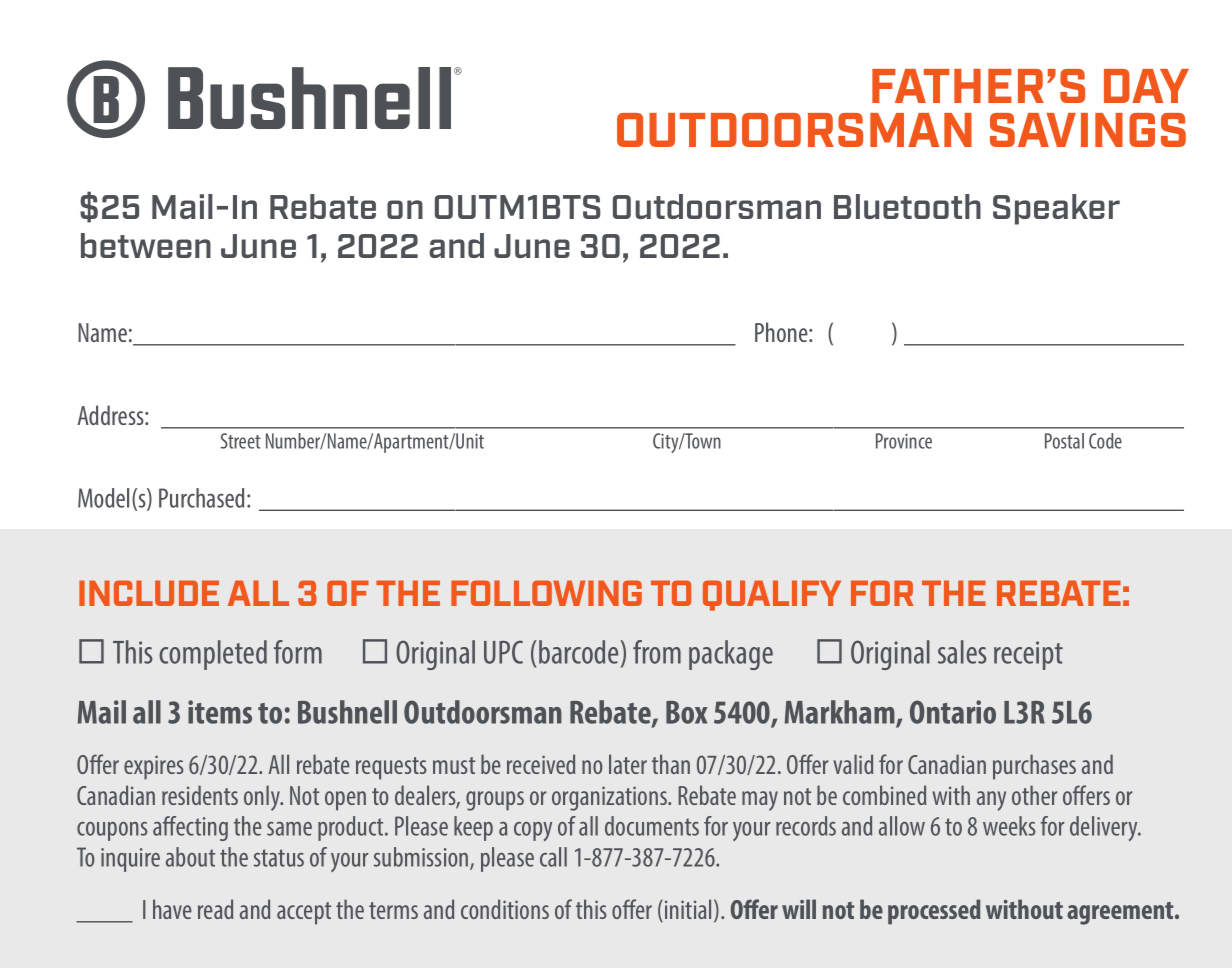 The image size is (1232, 968). I want to click on Province, so click(904, 441).
